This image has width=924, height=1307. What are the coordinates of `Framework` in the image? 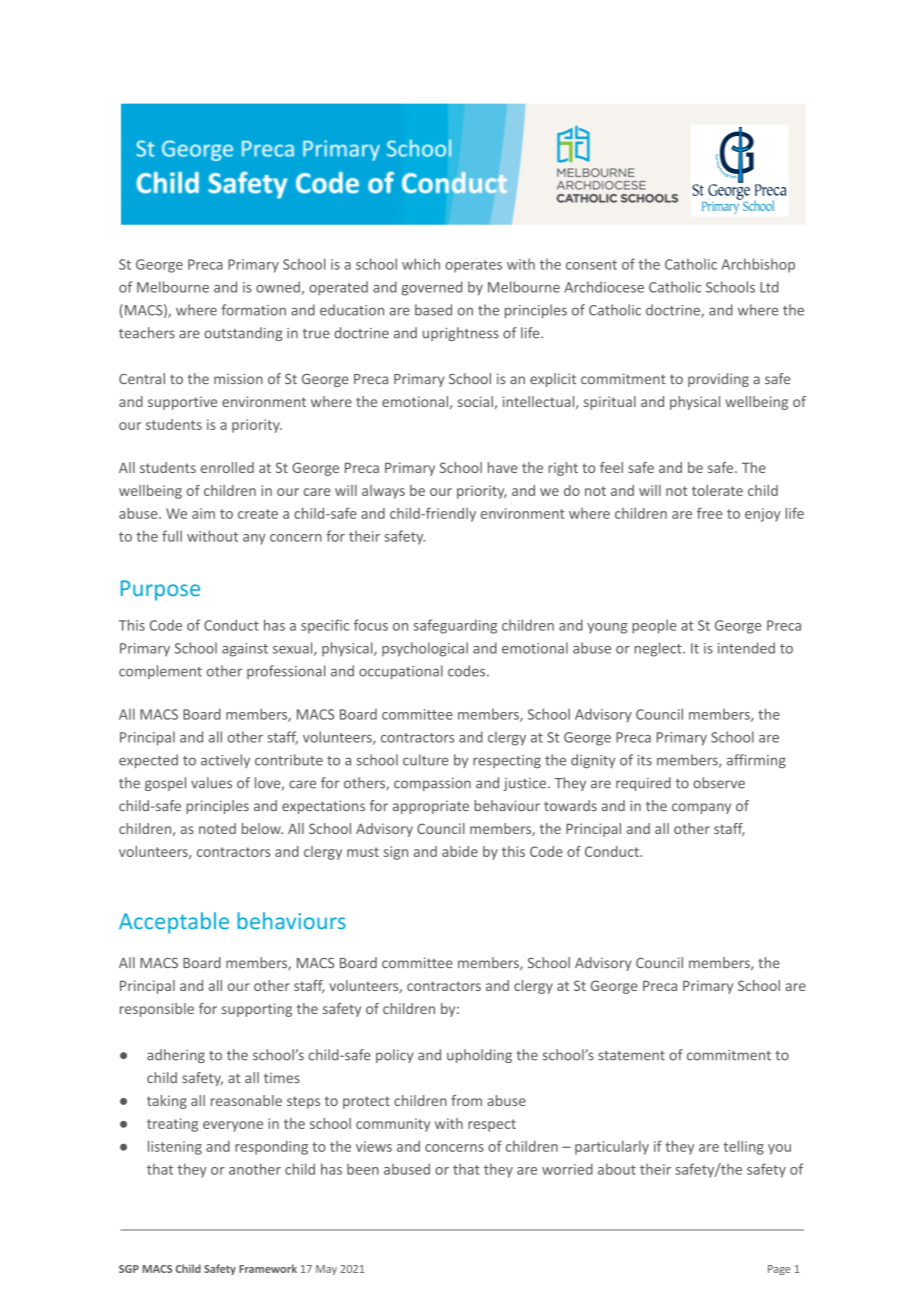 It's located at (268, 1268).
